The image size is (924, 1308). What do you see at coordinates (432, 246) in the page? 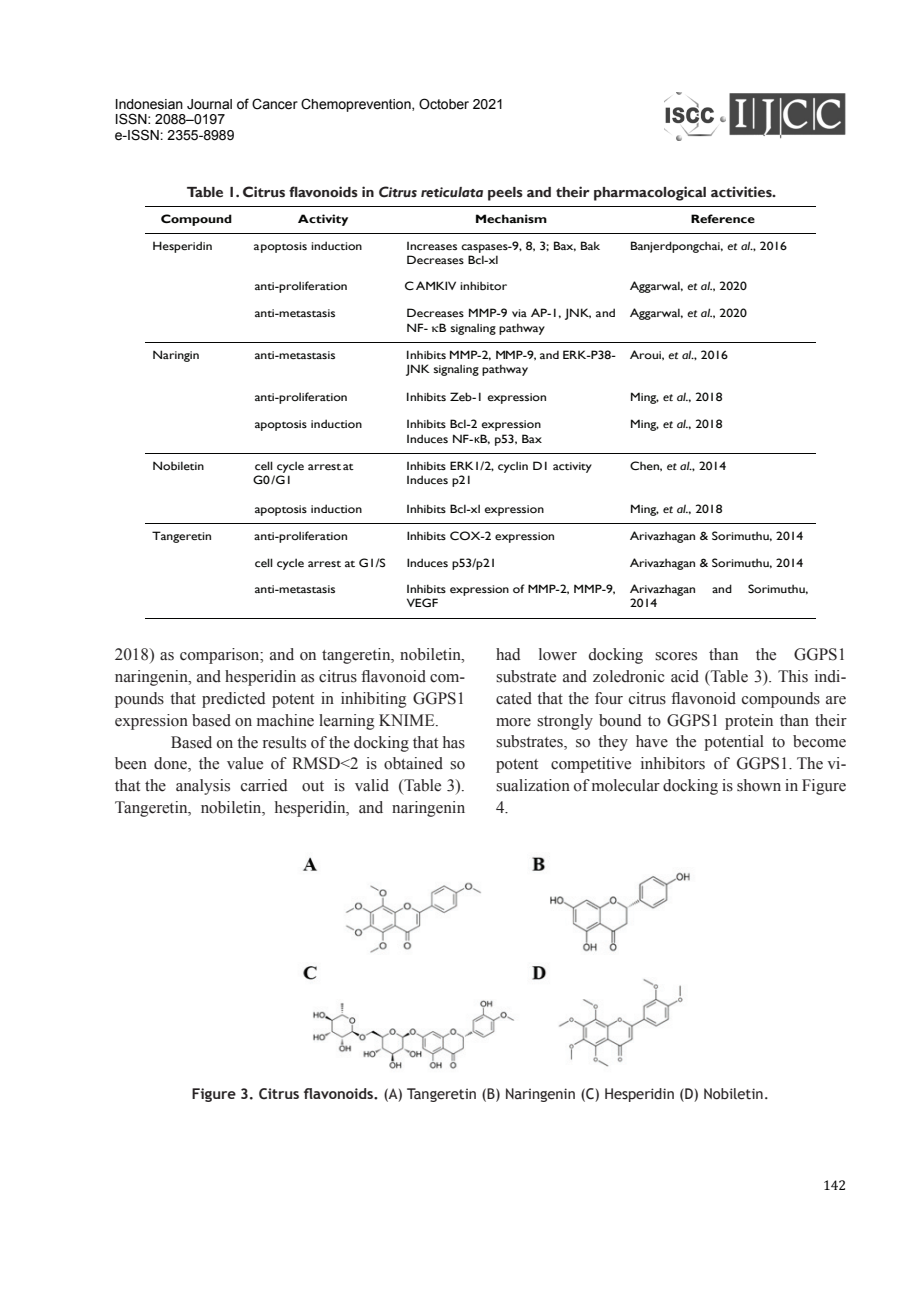
I see `Increases` at bounding box center [432, 246].
